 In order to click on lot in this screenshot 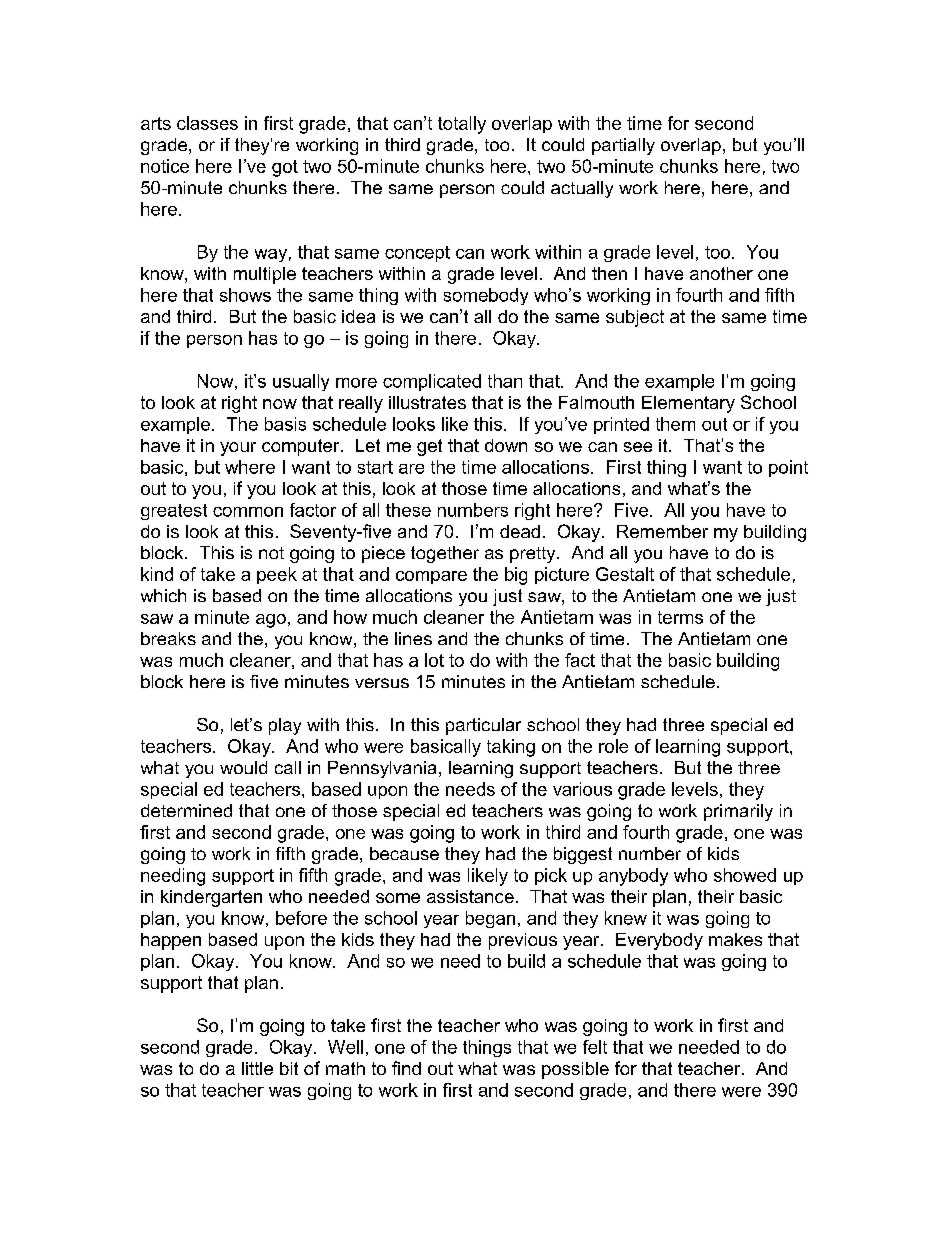, I will do `click(434, 660)`.
